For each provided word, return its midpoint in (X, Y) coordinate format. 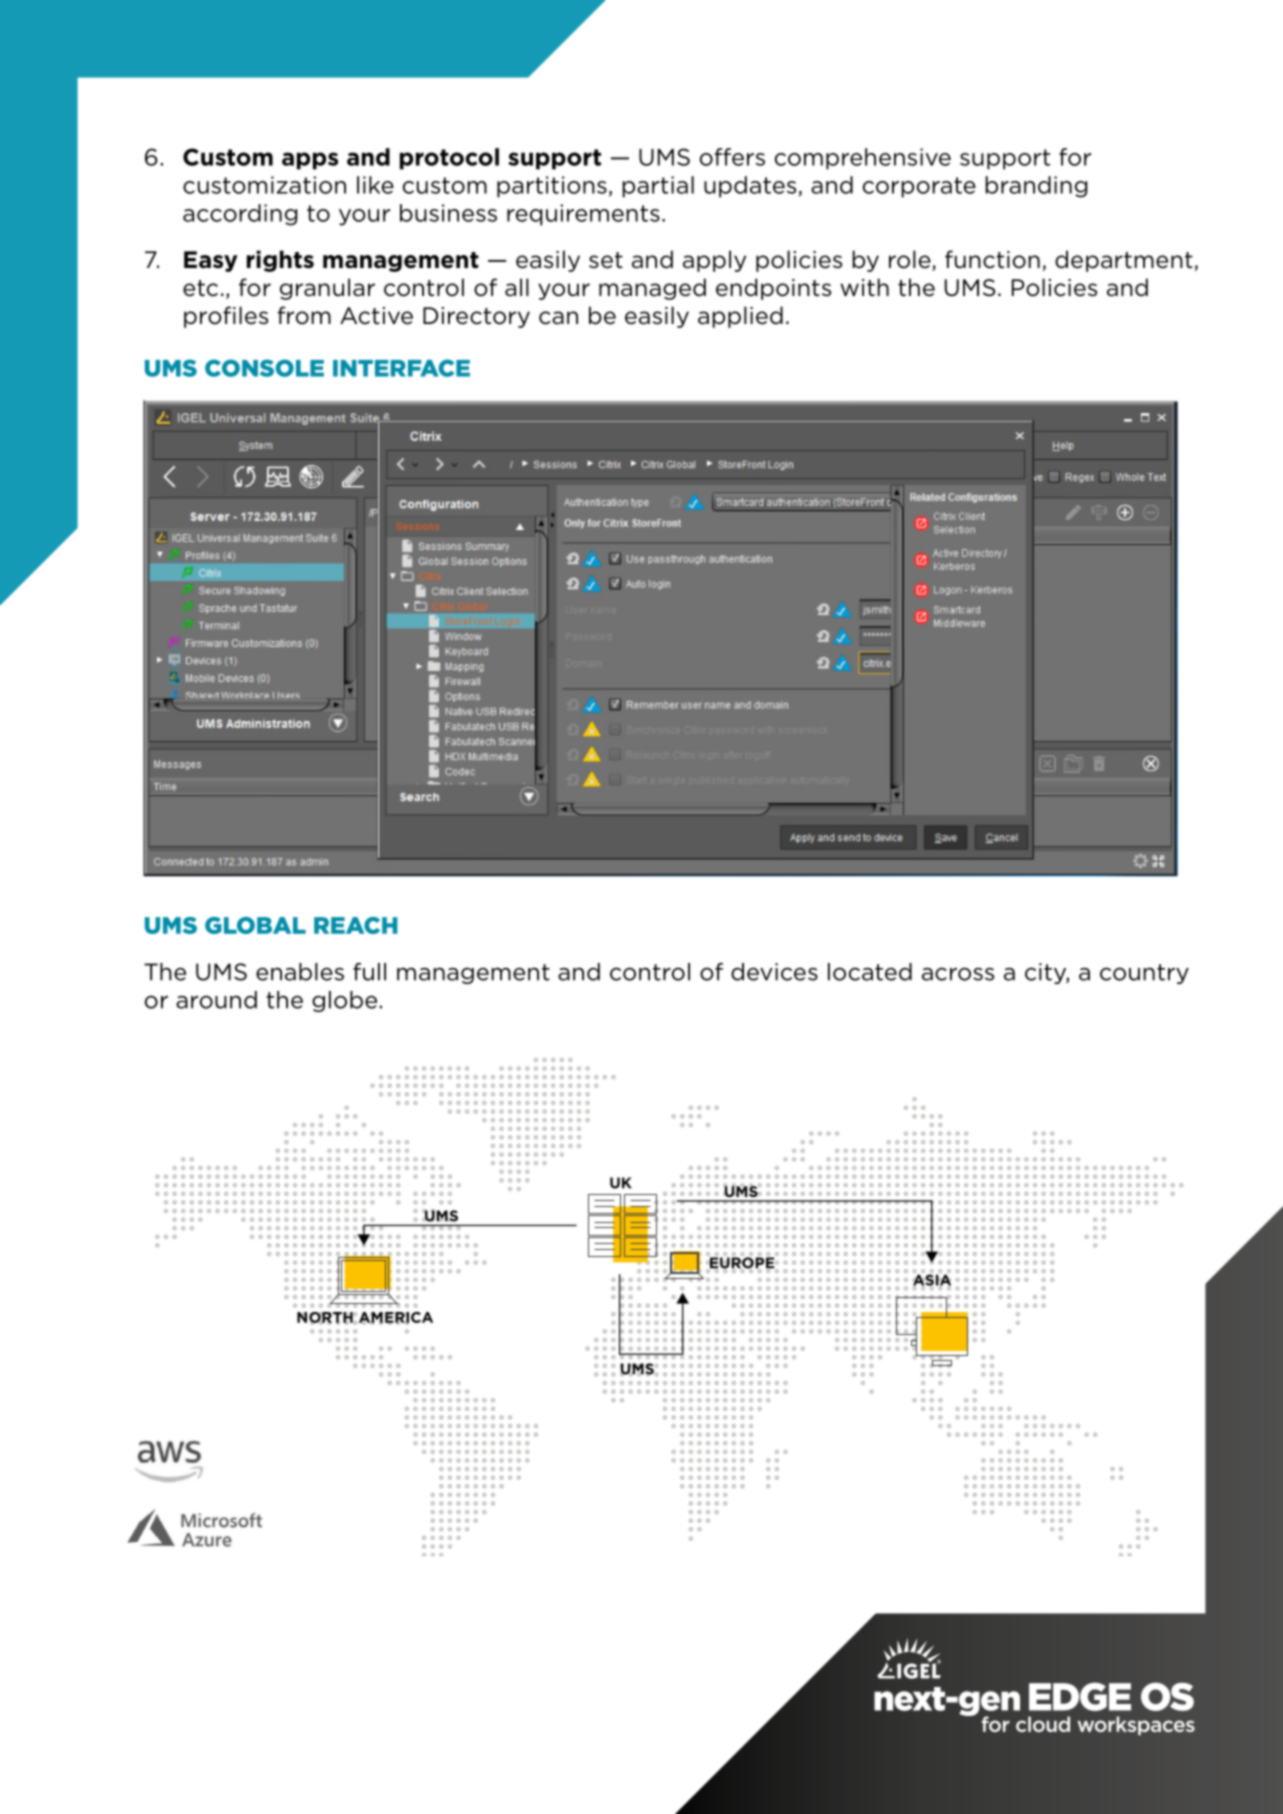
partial (658, 187)
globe (344, 1001)
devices (774, 972)
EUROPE (742, 1263)
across (958, 974)
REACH (355, 925)
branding (1036, 187)
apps (310, 161)
